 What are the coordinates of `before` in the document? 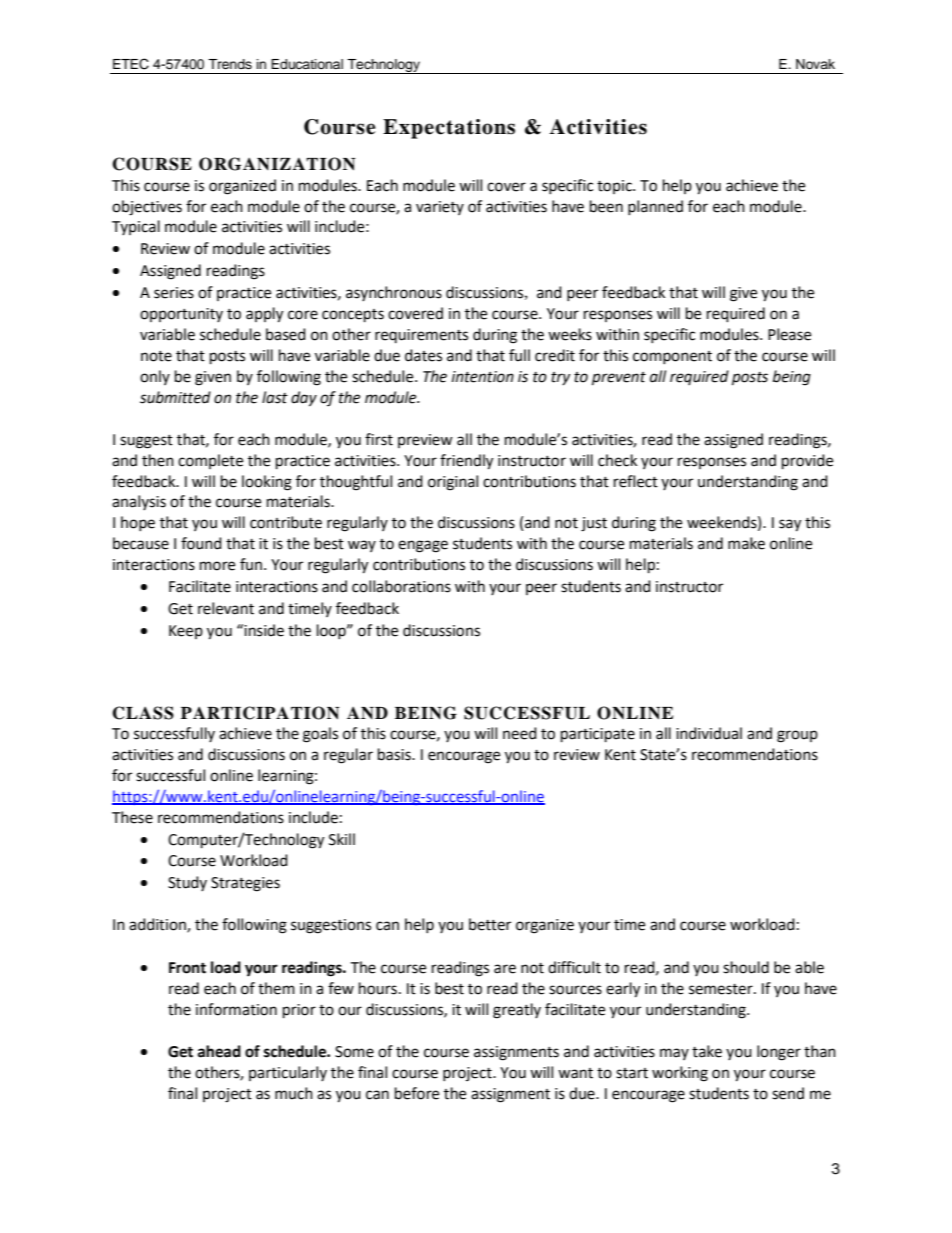 It's located at (417, 1093).
